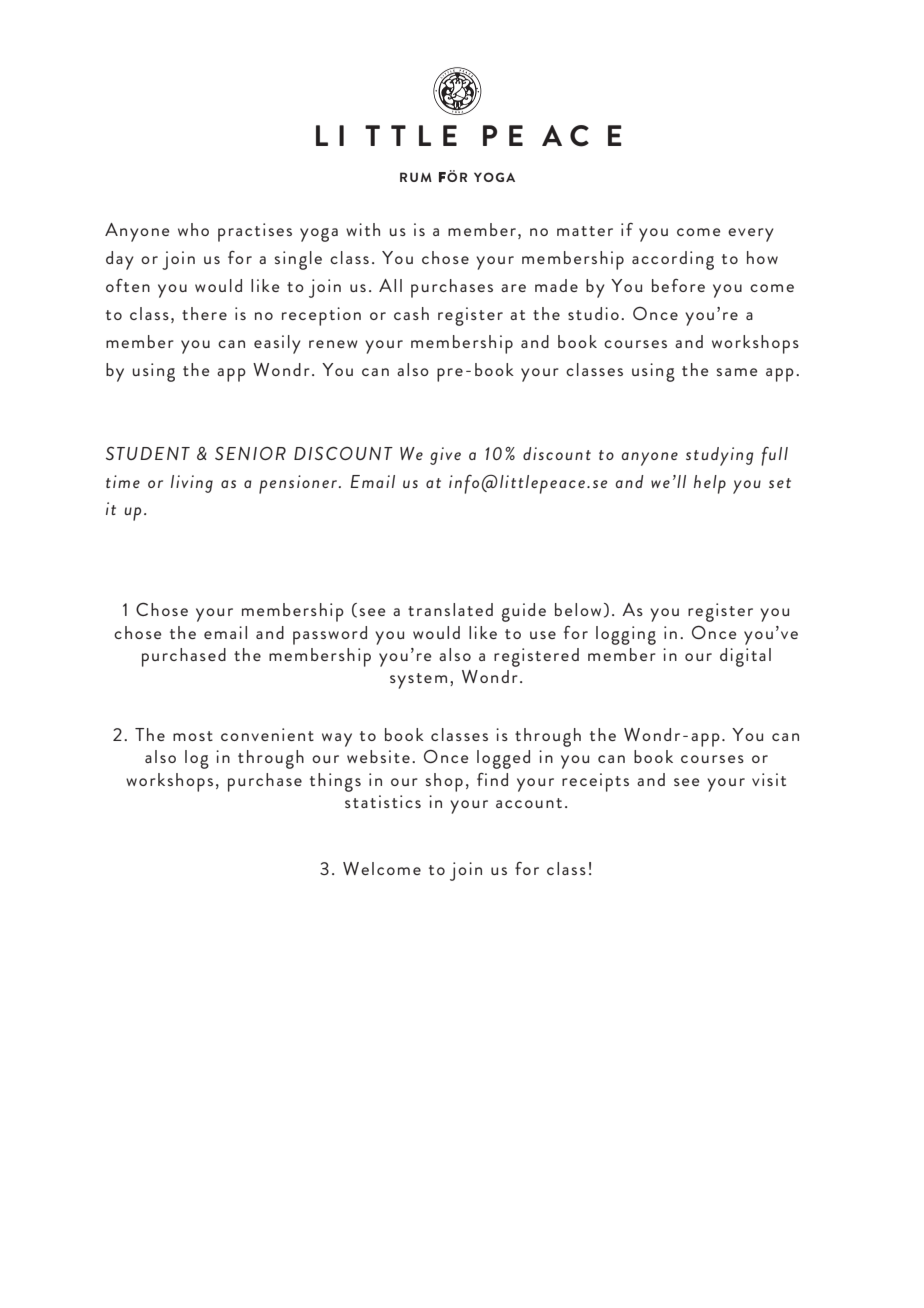 This page has height=1308, width=924. I want to click on logging, so click(626, 635).
